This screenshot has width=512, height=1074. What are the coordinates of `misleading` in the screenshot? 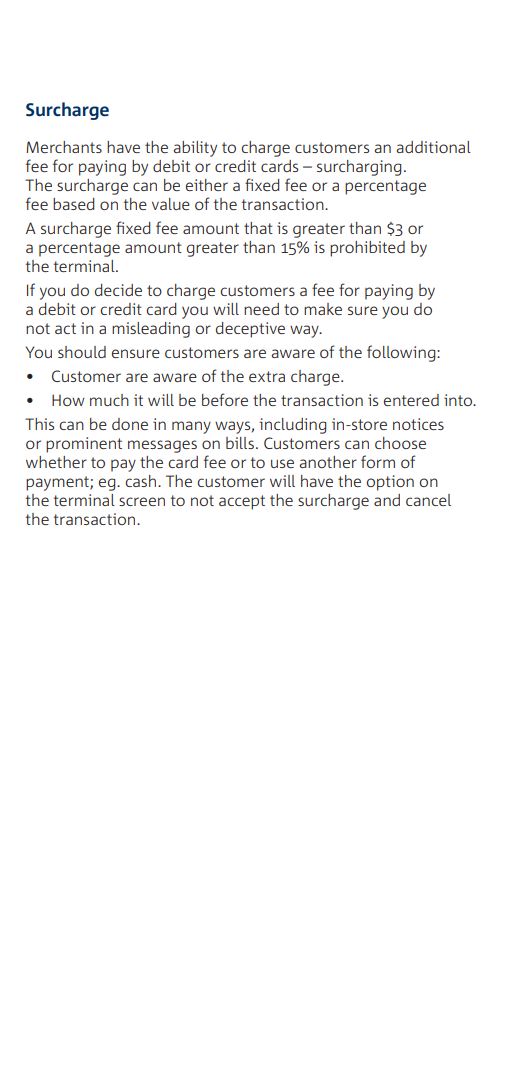 It's located at (151, 330).
